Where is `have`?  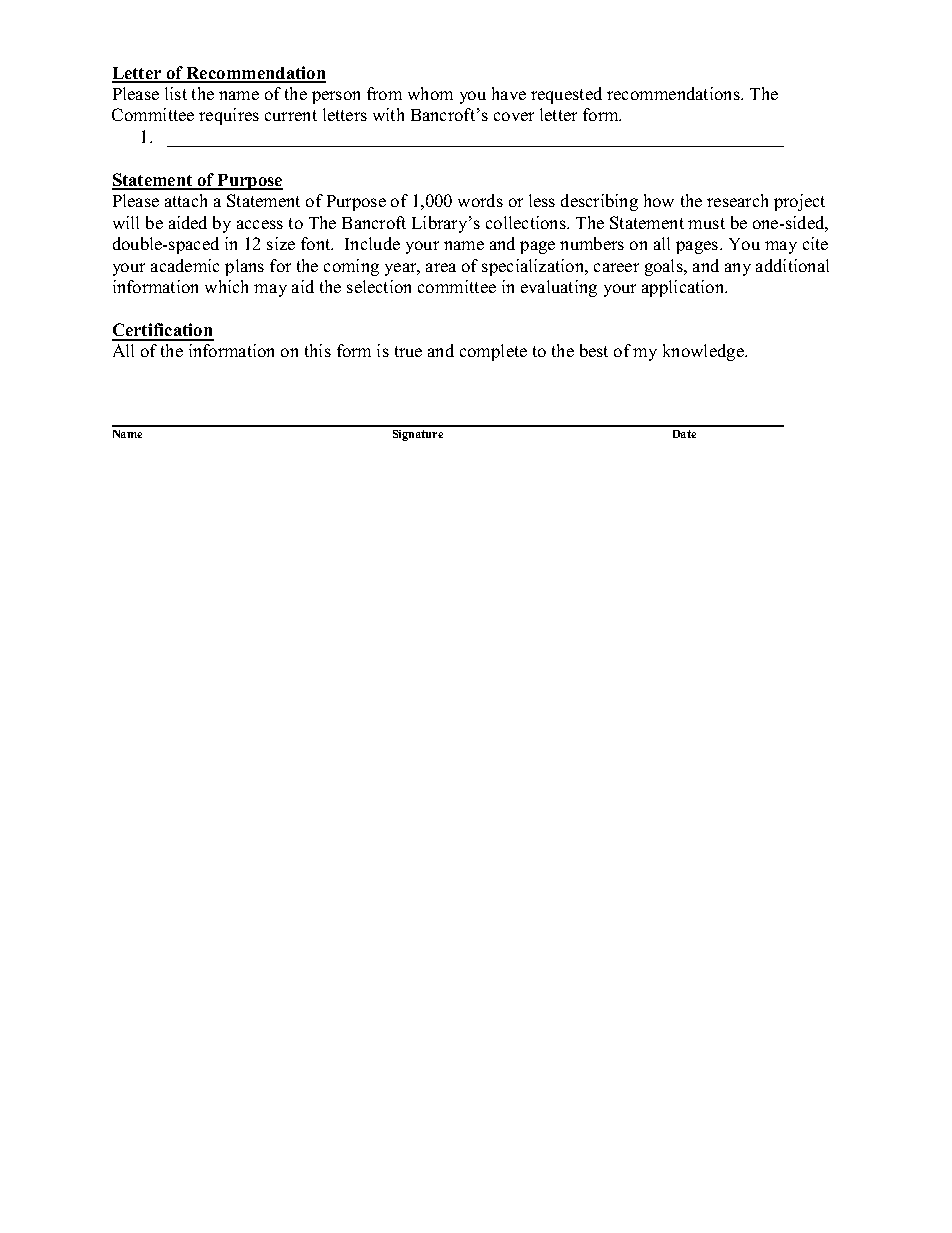
have is located at coordinates (509, 93).
